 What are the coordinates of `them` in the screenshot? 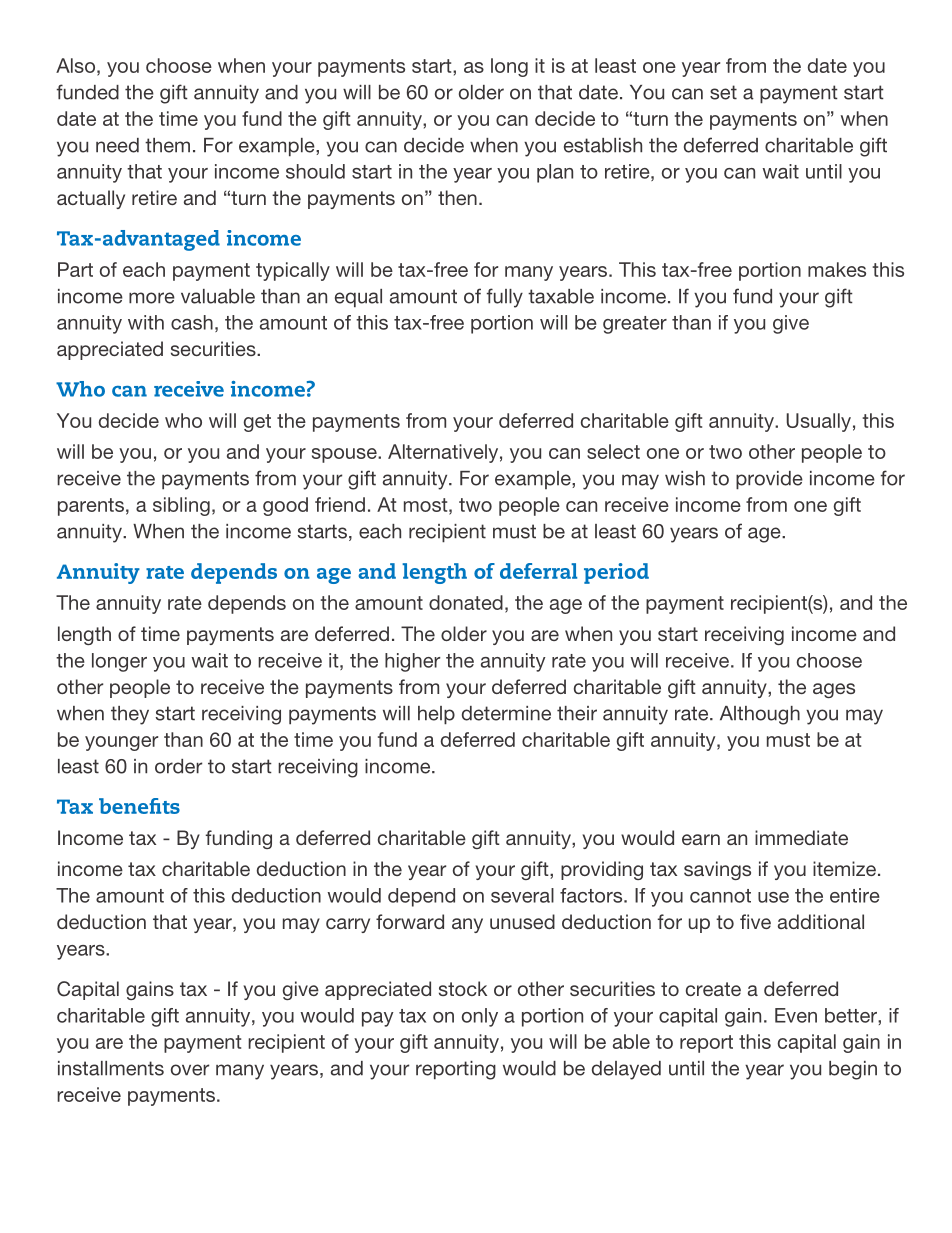 It's located at (167, 145).
